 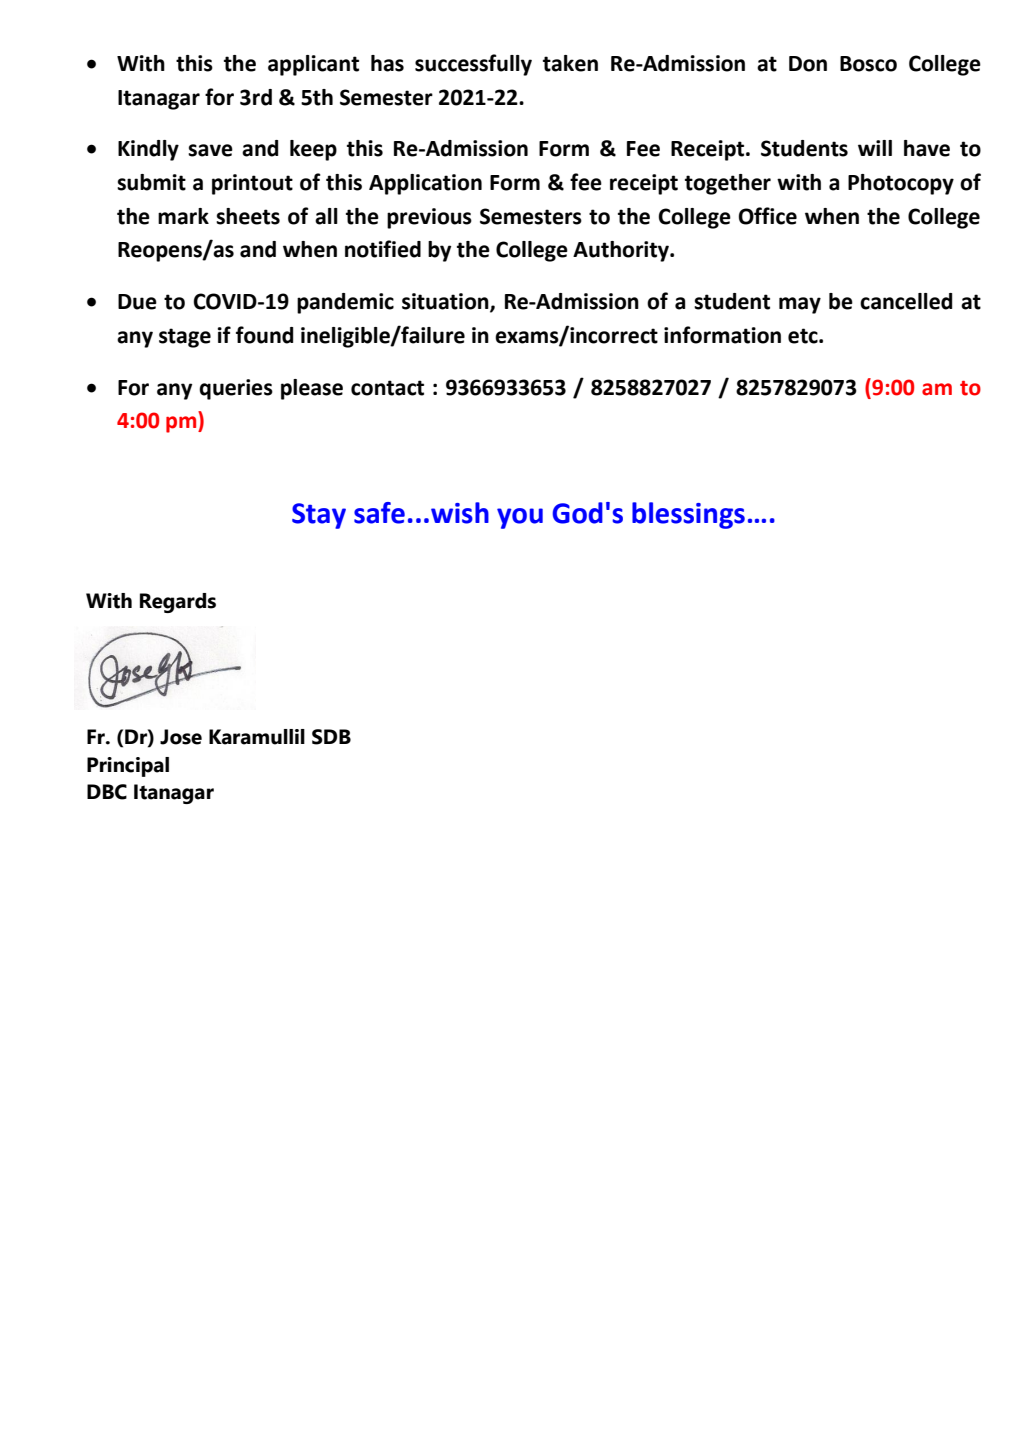 I want to click on applicant, so click(x=313, y=65).
